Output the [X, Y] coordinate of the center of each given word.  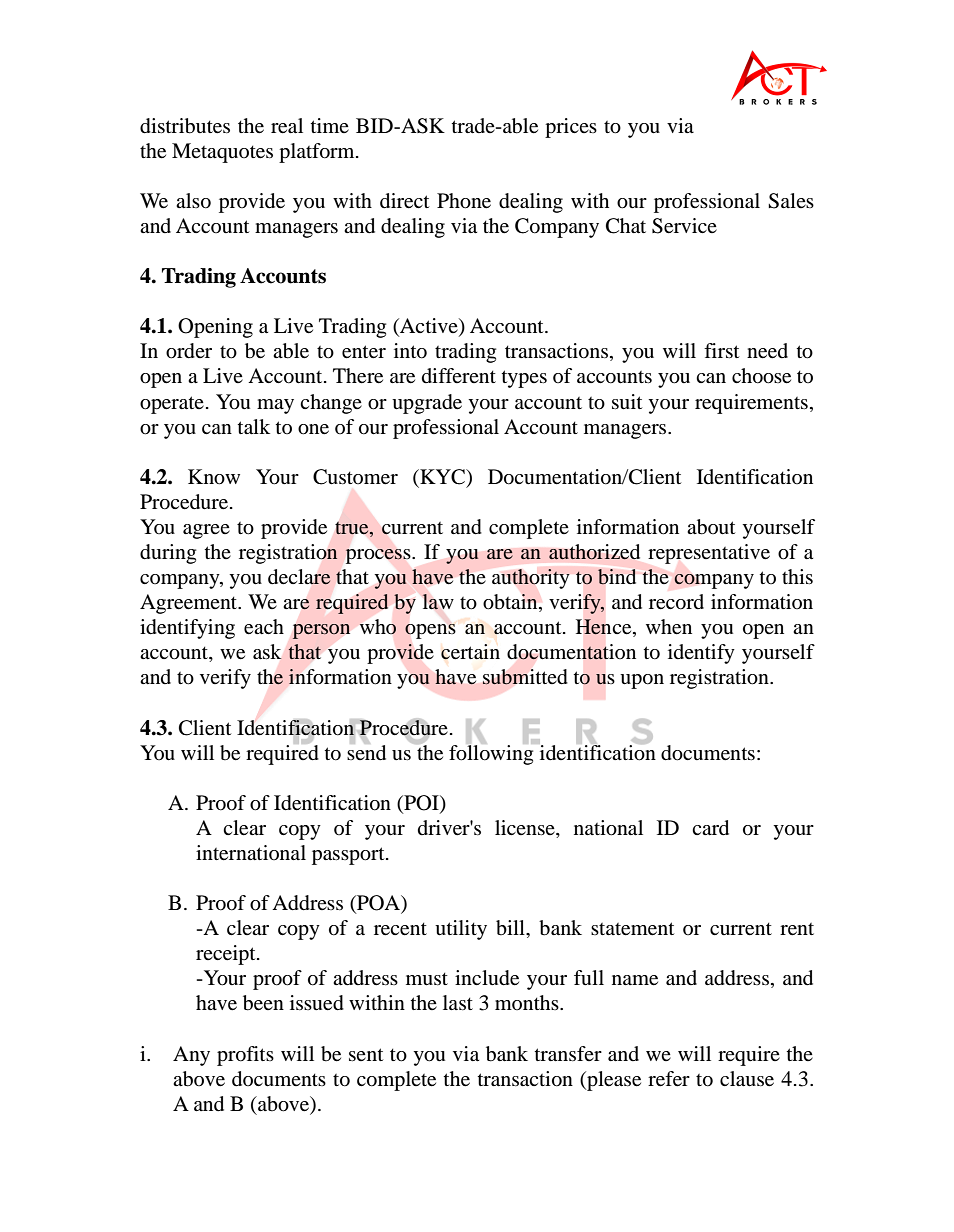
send [366, 751]
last [458, 1002]
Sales [791, 201]
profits [245, 1056]
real [287, 126]
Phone [464, 201]
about [711, 527]
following [492, 753]
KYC [443, 477]
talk [254, 427]
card [710, 828]
